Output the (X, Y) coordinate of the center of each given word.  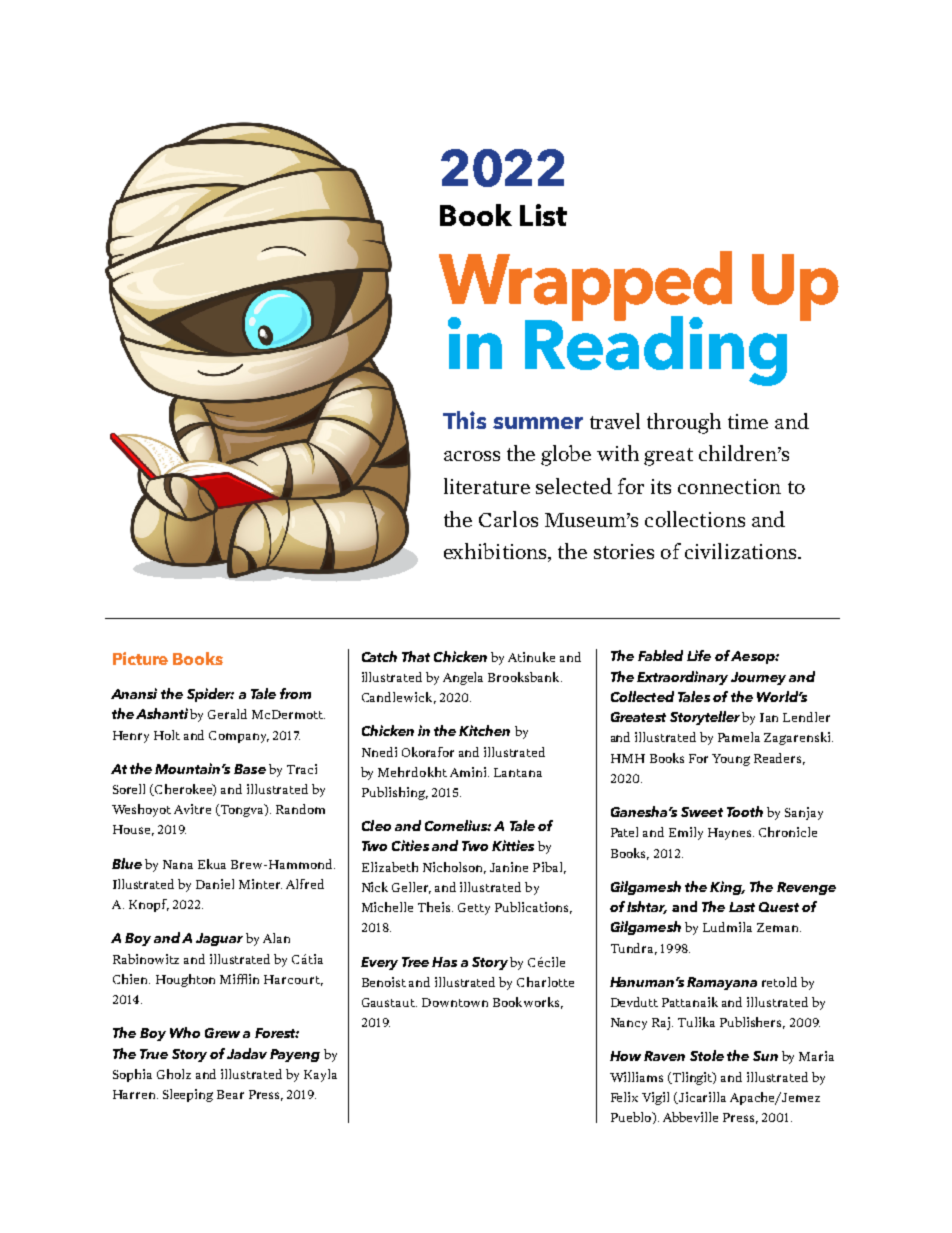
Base (250, 769)
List (543, 215)
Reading (656, 350)
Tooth (745, 811)
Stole (707, 1055)
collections (695, 519)
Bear (230, 1094)
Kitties (513, 845)
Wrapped (585, 287)
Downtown (455, 1002)
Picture (140, 658)
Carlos (508, 519)
